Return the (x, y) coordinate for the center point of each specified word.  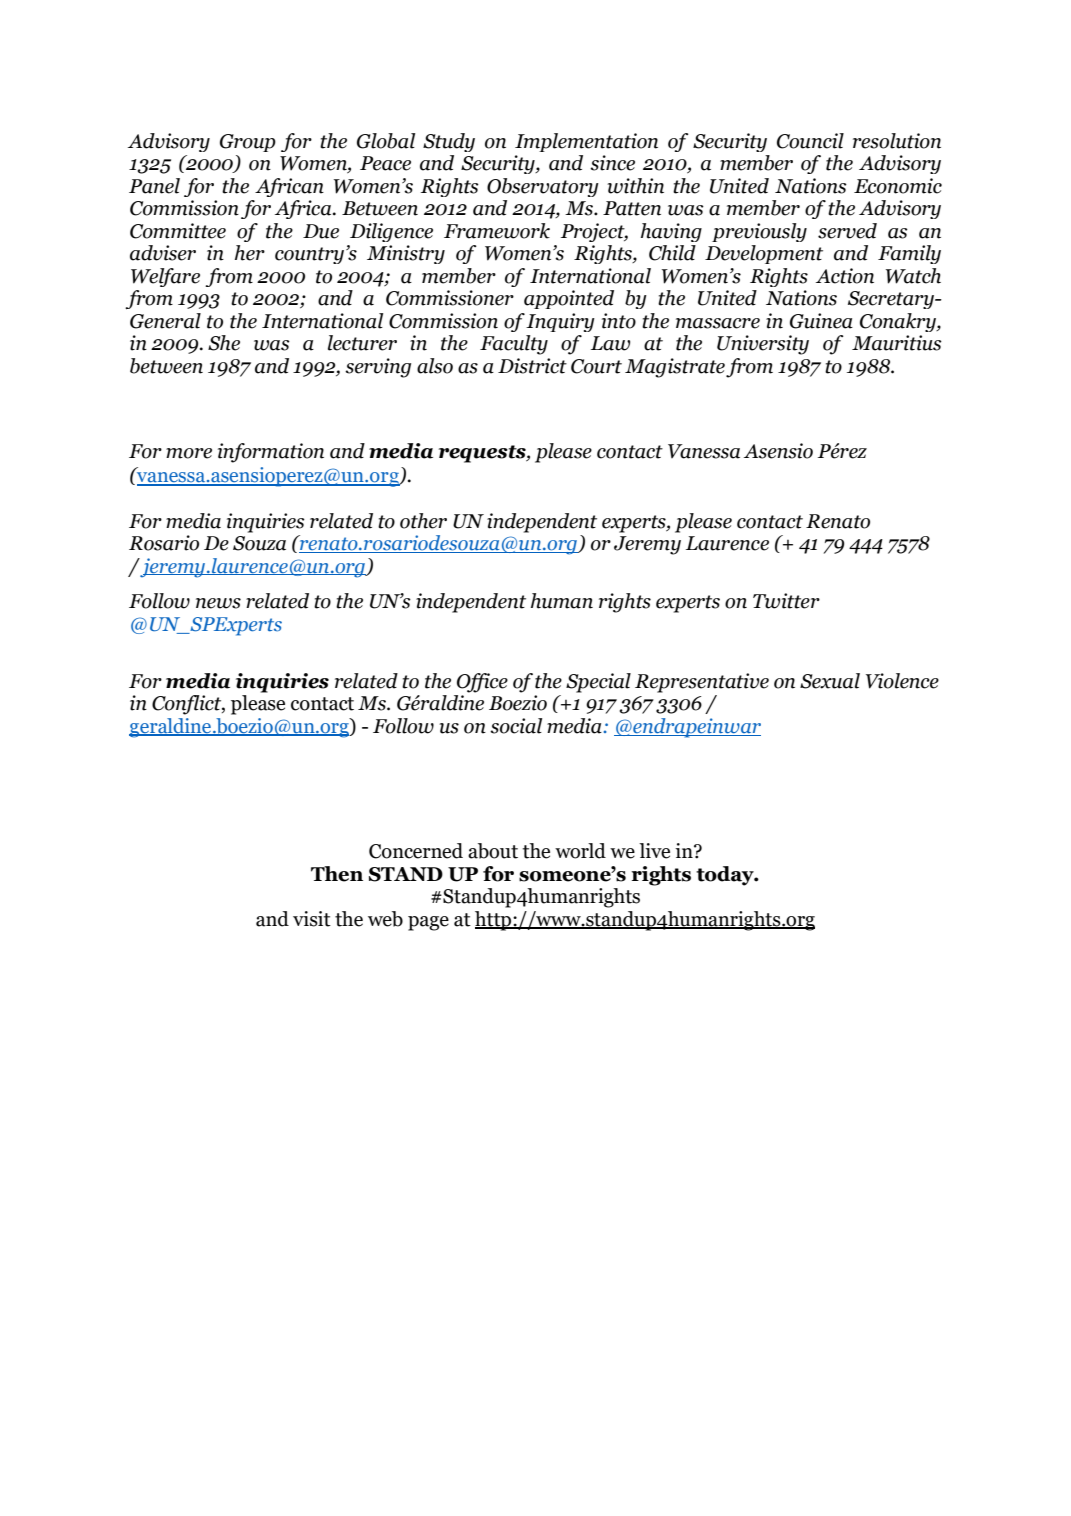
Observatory (543, 187)
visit (312, 919)
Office (482, 683)
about (493, 851)
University (763, 345)
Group (248, 143)
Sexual (830, 681)
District (532, 366)
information (271, 453)
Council (810, 141)
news (218, 603)
